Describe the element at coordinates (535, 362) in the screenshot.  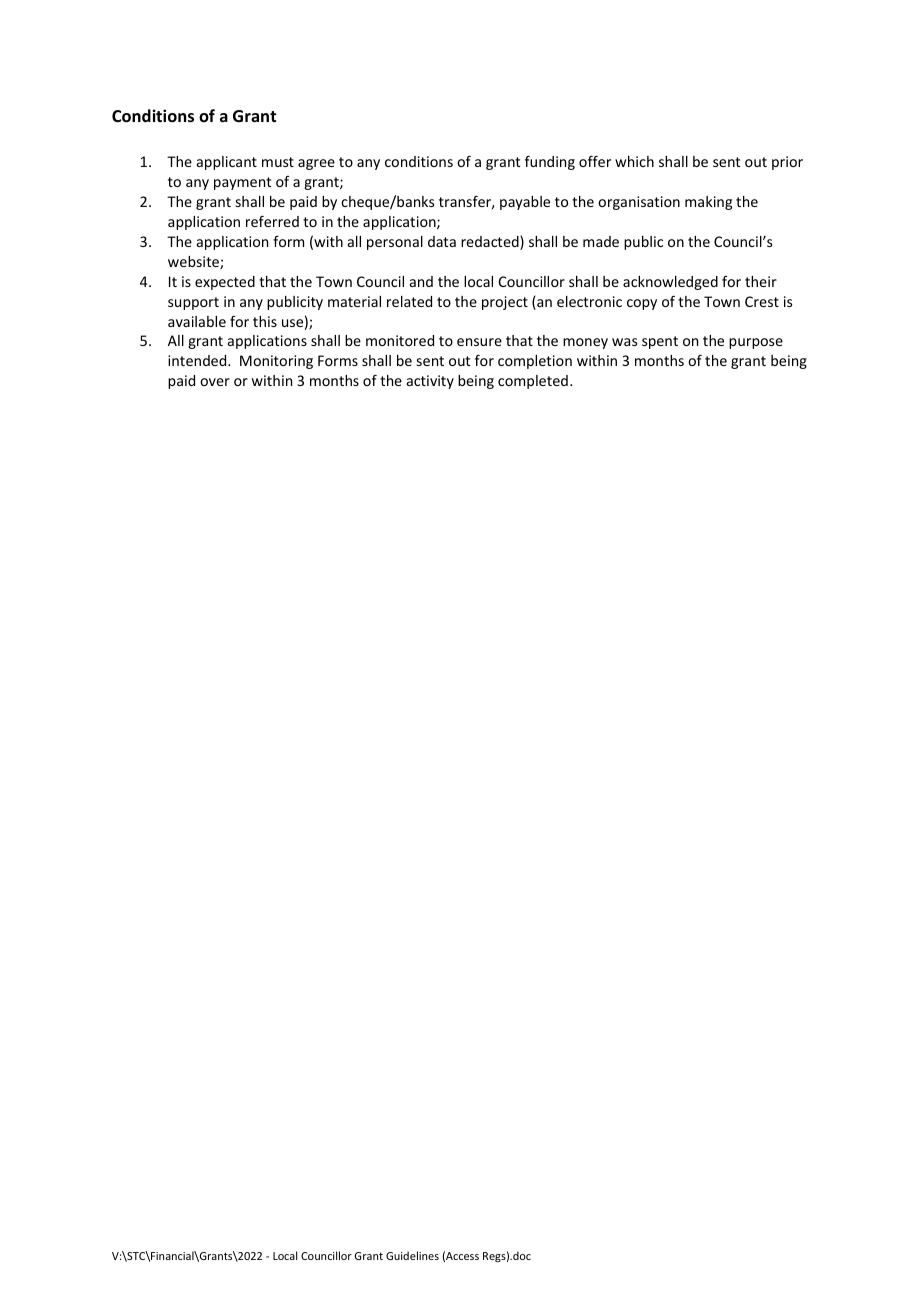
I see `completion` at that location.
